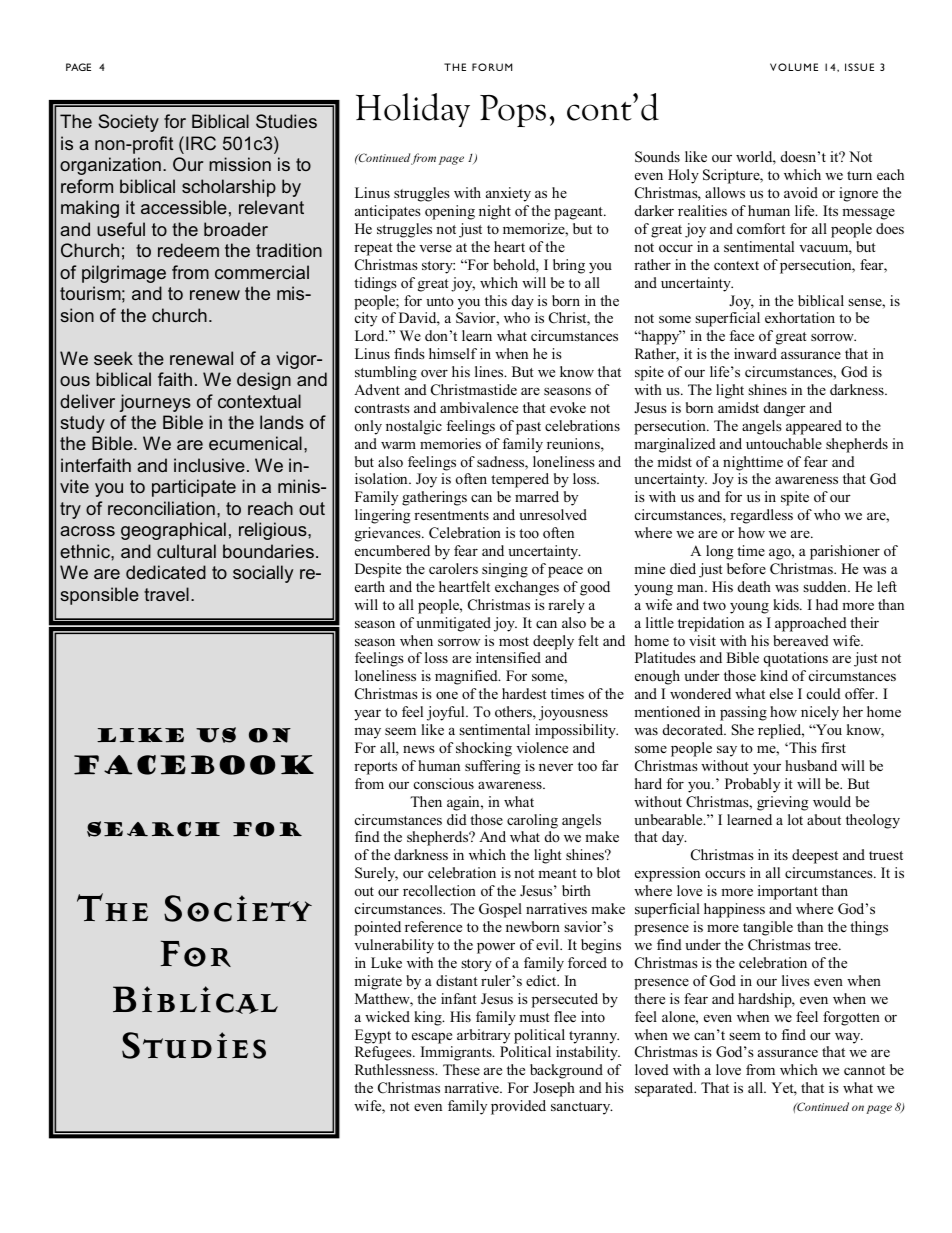  Describe the element at coordinates (781, 693) in the screenshot. I see `else` at that location.
